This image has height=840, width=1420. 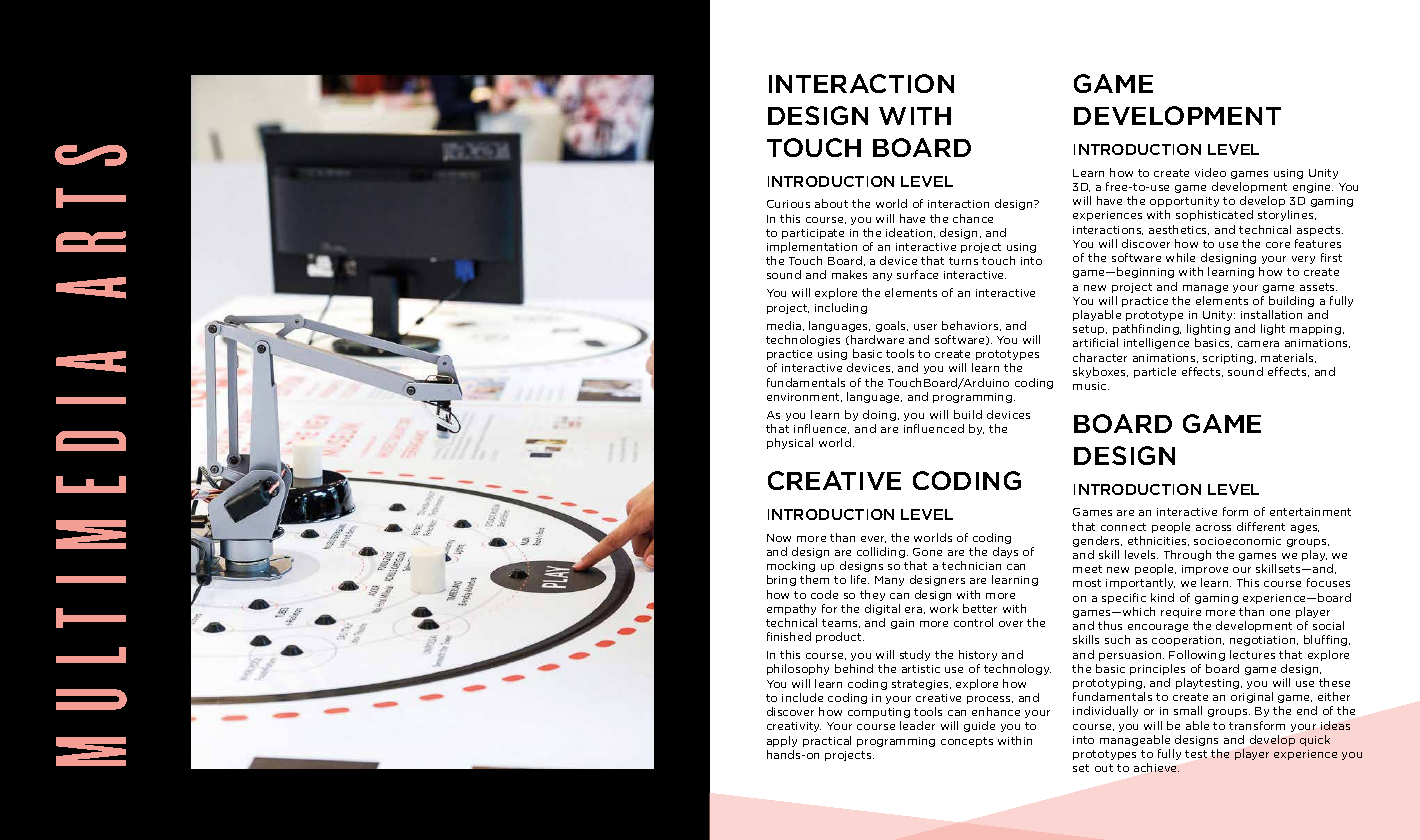 What do you see at coordinates (1264, 641) in the image?
I see `negotiation` at bounding box center [1264, 641].
